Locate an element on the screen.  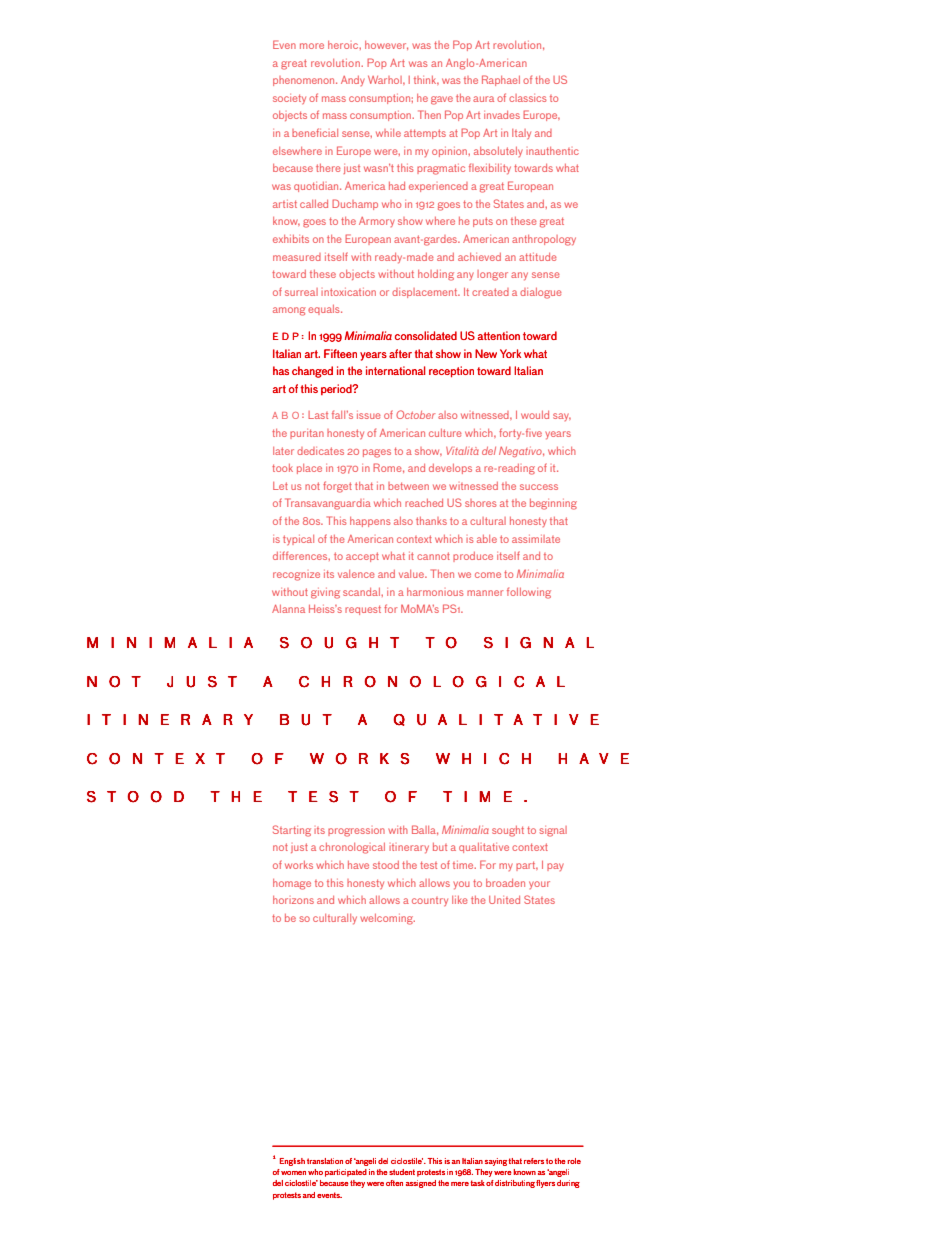
gave is located at coordinates (442, 100).
